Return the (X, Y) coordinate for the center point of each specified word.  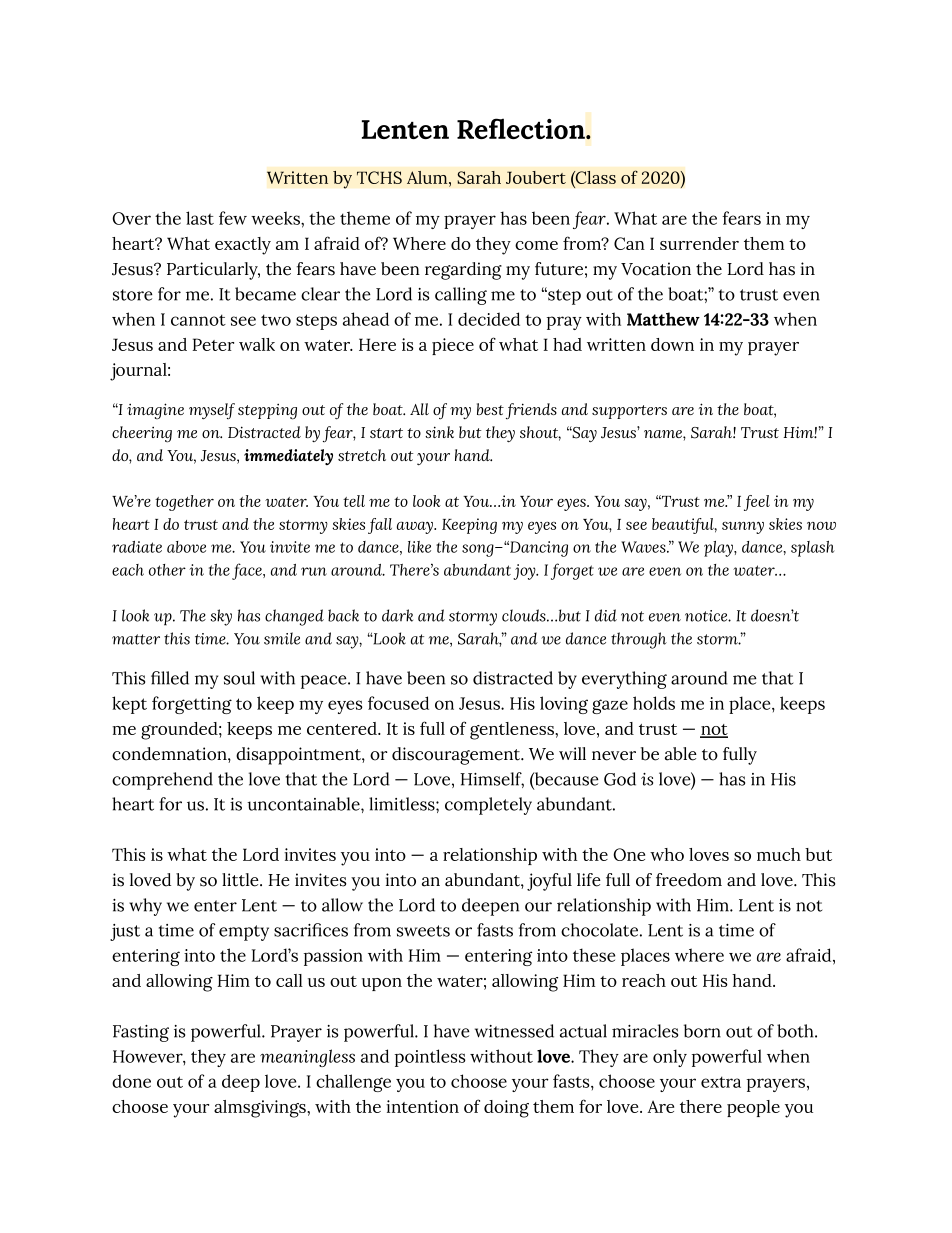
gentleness (513, 731)
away (416, 527)
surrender (699, 243)
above (186, 547)
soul (239, 678)
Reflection (522, 128)
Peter (213, 344)
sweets (423, 931)
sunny (743, 528)
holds (654, 703)
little (241, 880)
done (131, 1081)
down (672, 344)
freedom (689, 880)
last (200, 218)
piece (453, 346)
